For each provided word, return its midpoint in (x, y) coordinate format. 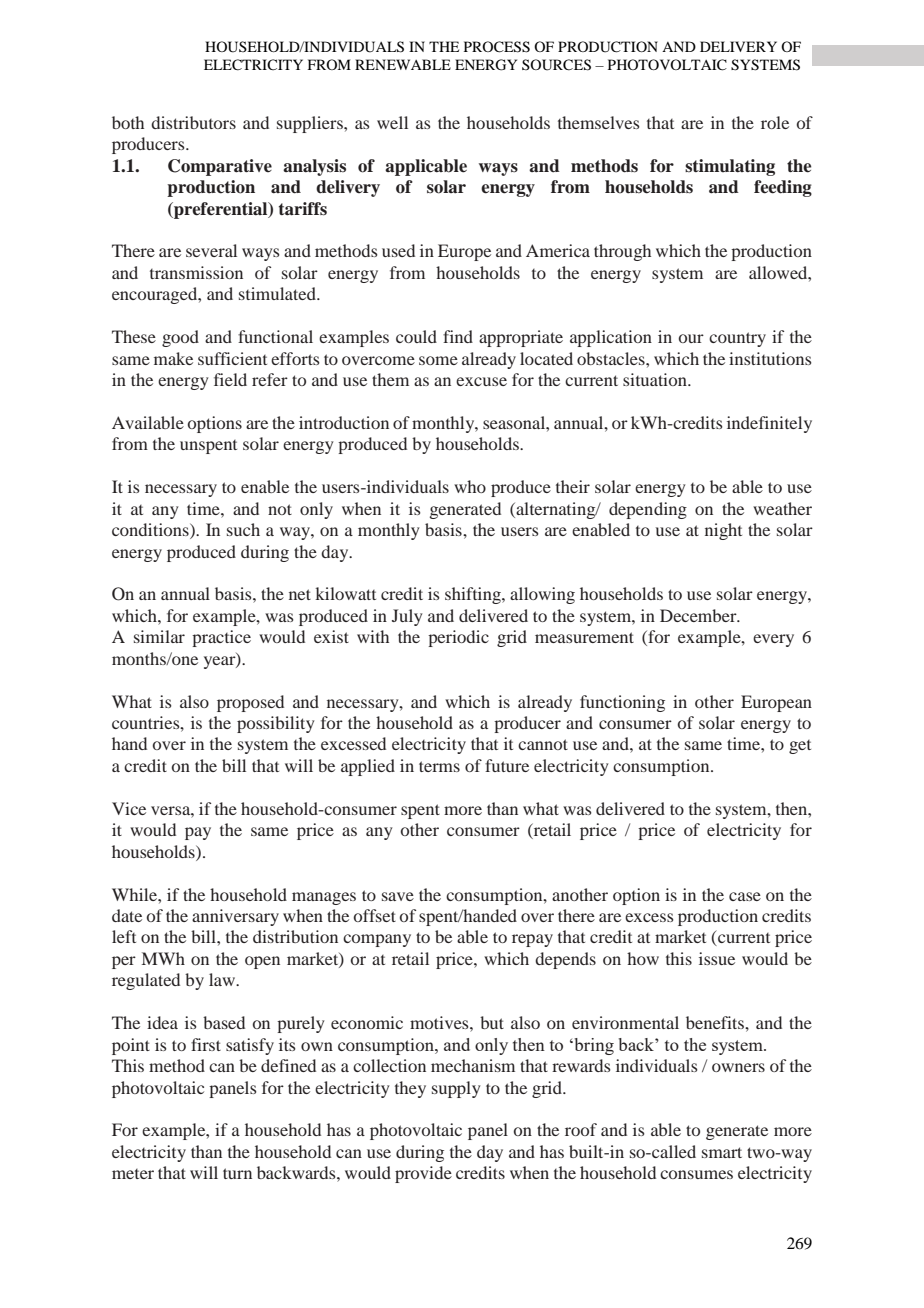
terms (439, 766)
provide (423, 1174)
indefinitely (769, 424)
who (470, 486)
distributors (193, 122)
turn (237, 1173)
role (775, 122)
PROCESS (497, 47)
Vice (129, 808)
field (230, 379)
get (800, 747)
